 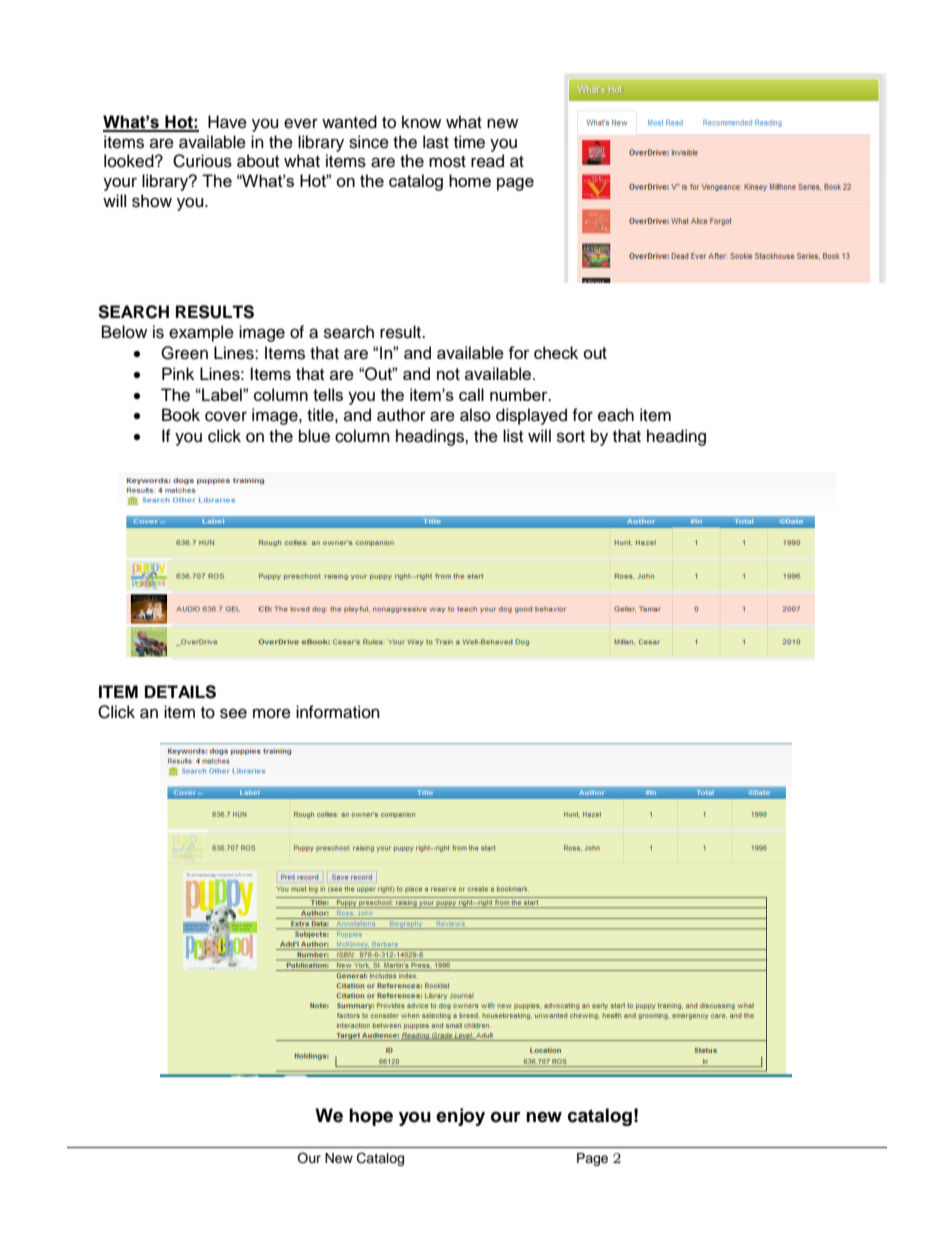 What do you see at coordinates (460, 1117) in the page?
I see `enjoy` at bounding box center [460, 1117].
